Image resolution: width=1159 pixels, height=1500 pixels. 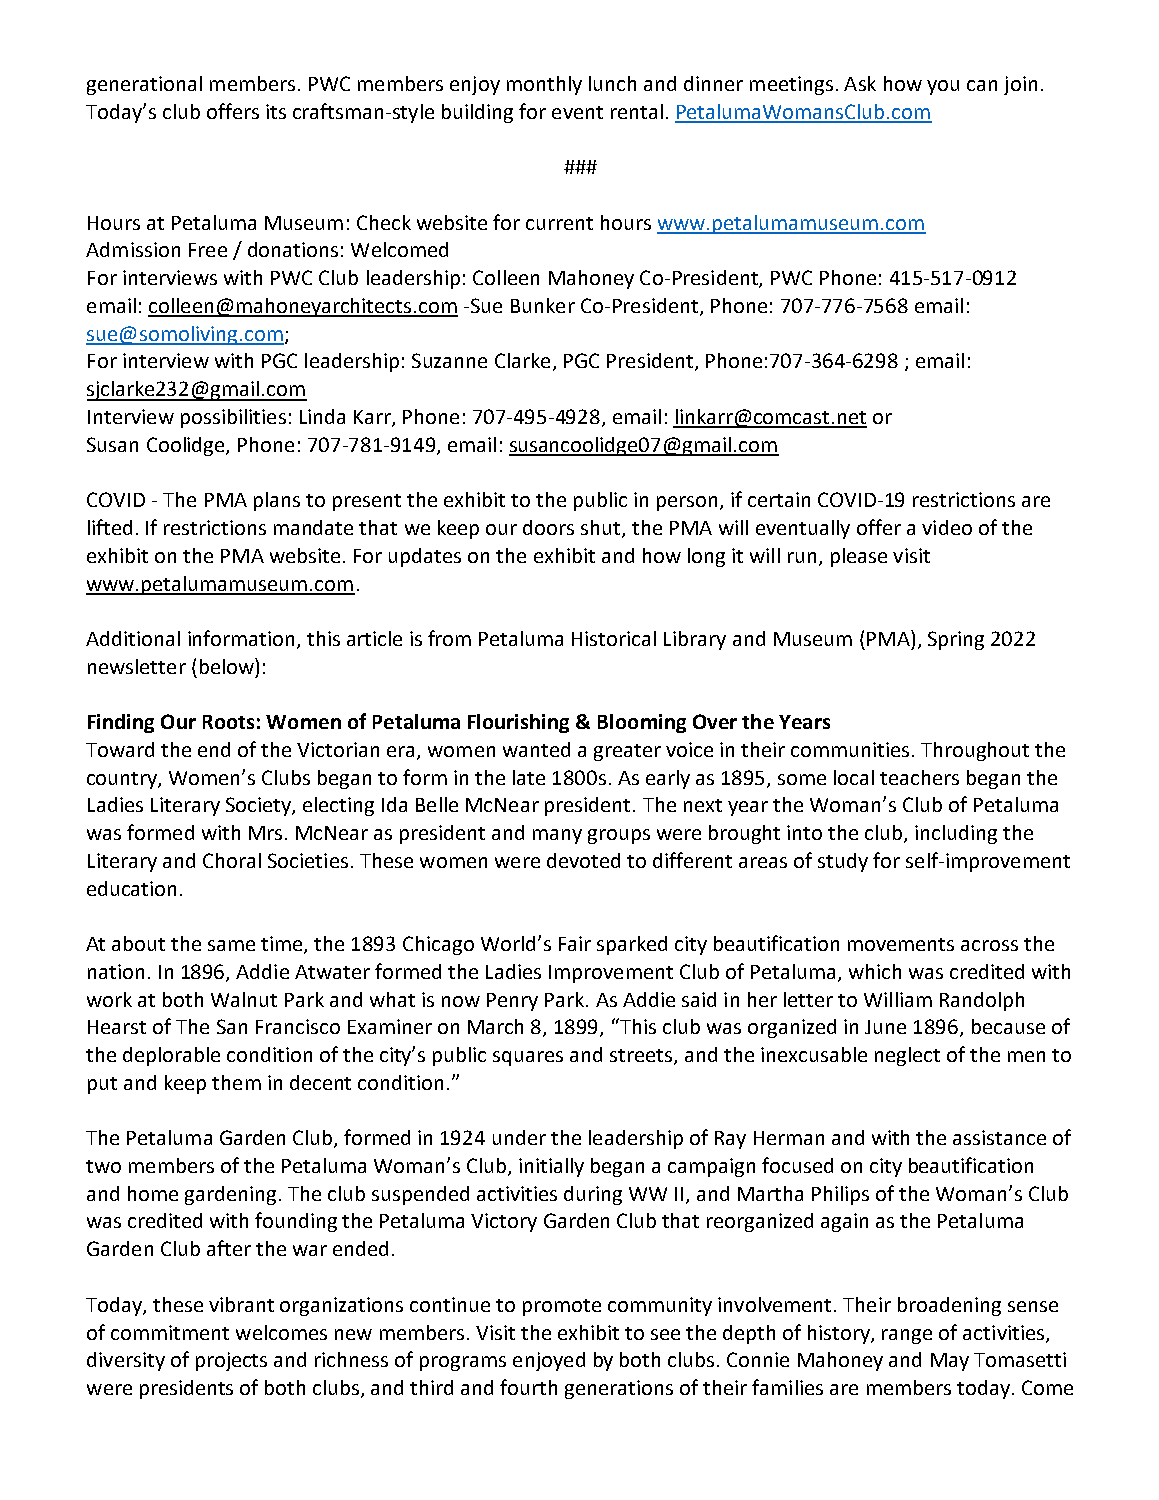 What do you see at coordinates (544, 85) in the screenshot?
I see `monthly` at bounding box center [544, 85].
